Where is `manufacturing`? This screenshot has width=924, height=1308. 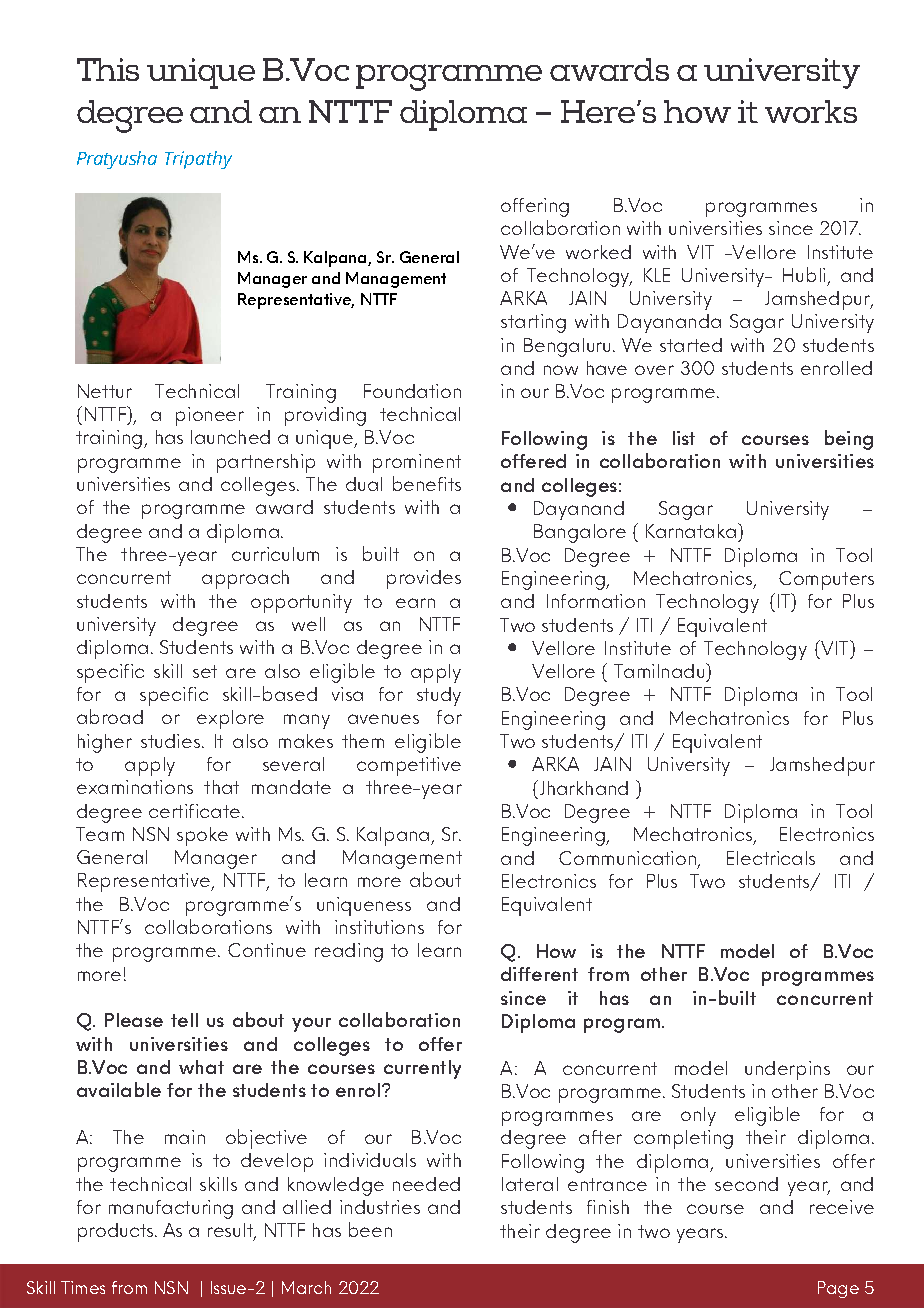
manufacturing is located at coordinates (171, 1209).
